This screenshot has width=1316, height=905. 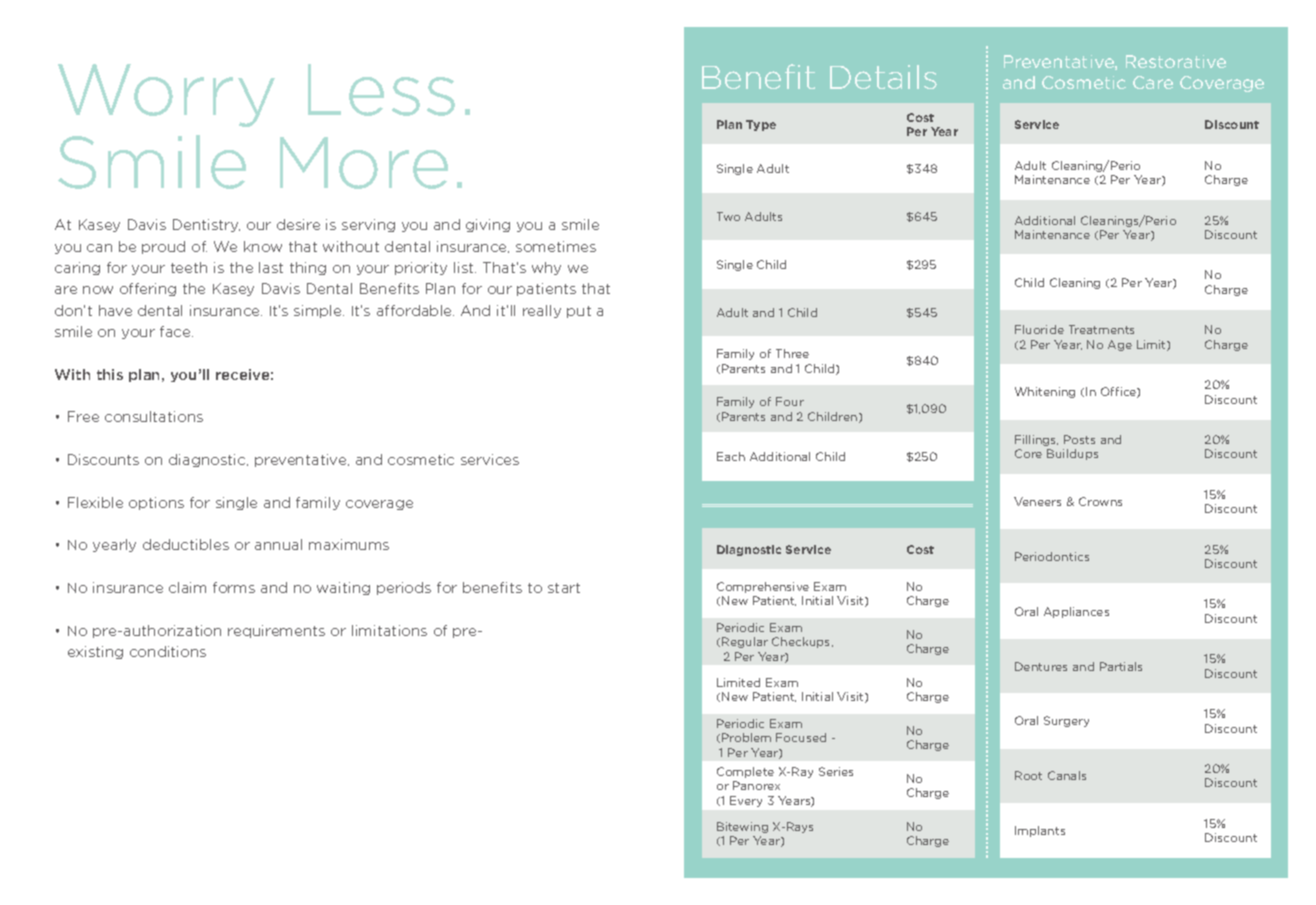 I want to click on Type, so click(x=761, y=125).
